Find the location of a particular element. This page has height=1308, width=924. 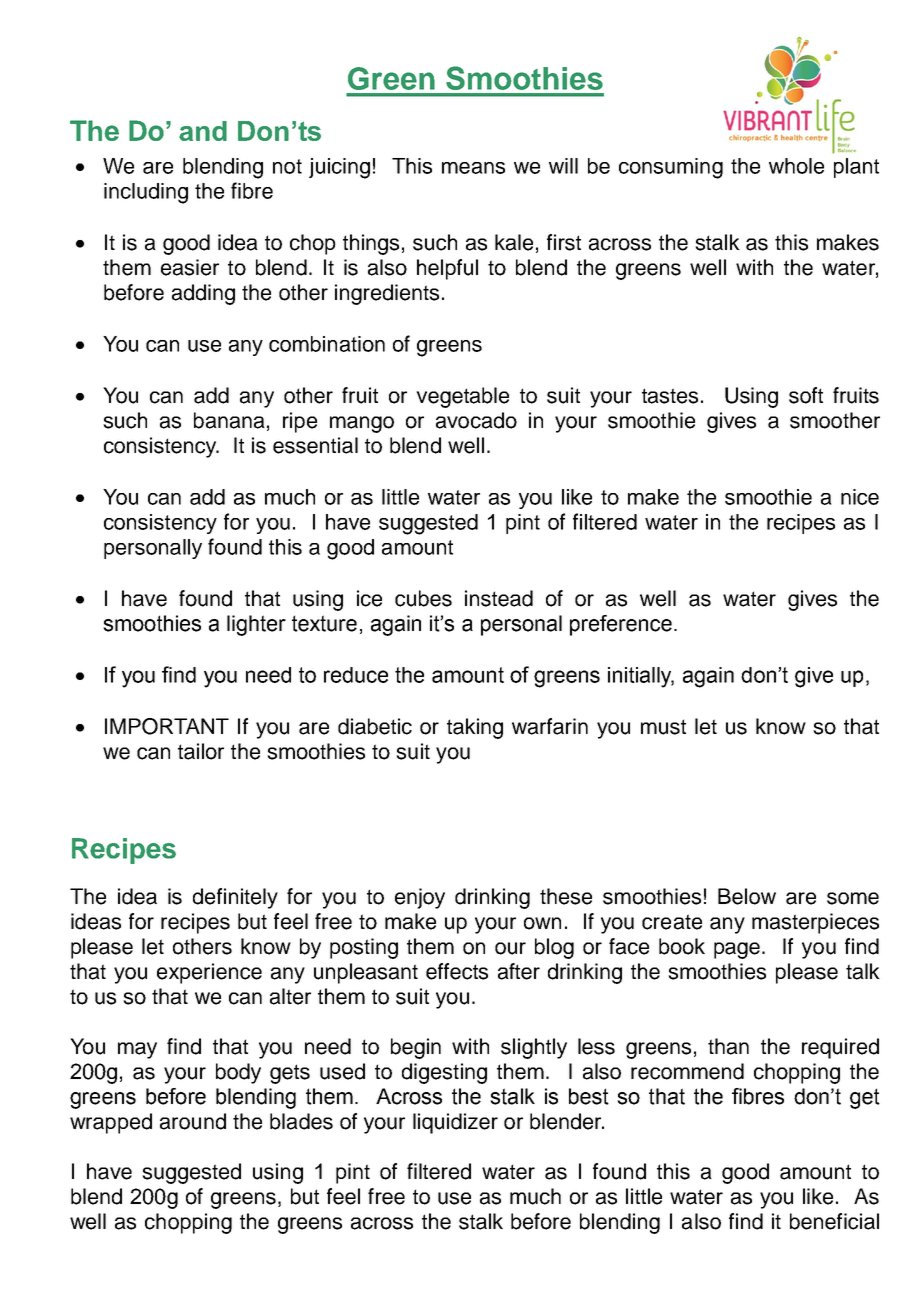

definitely is located at coordinates (235, 898).
